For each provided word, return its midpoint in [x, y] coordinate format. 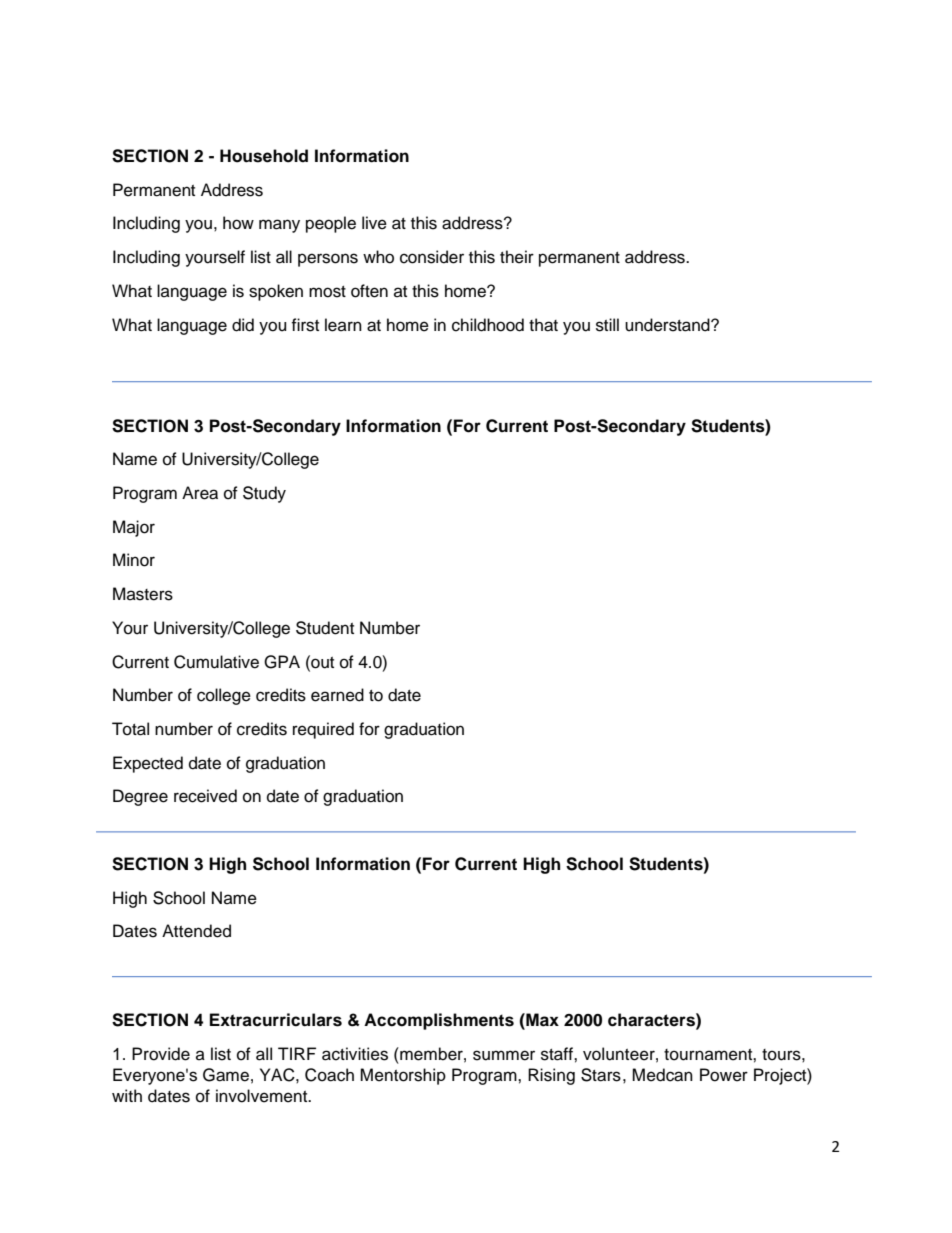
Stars [601, 1075]
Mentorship [403, 1076]
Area [200, 493]
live [374, 223]
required [323, 730]
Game [226, 1075]
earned [337, 695]
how [238, 223]
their [517, 257]
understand [668, 325]
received [205, 796]
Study [264, 494]
